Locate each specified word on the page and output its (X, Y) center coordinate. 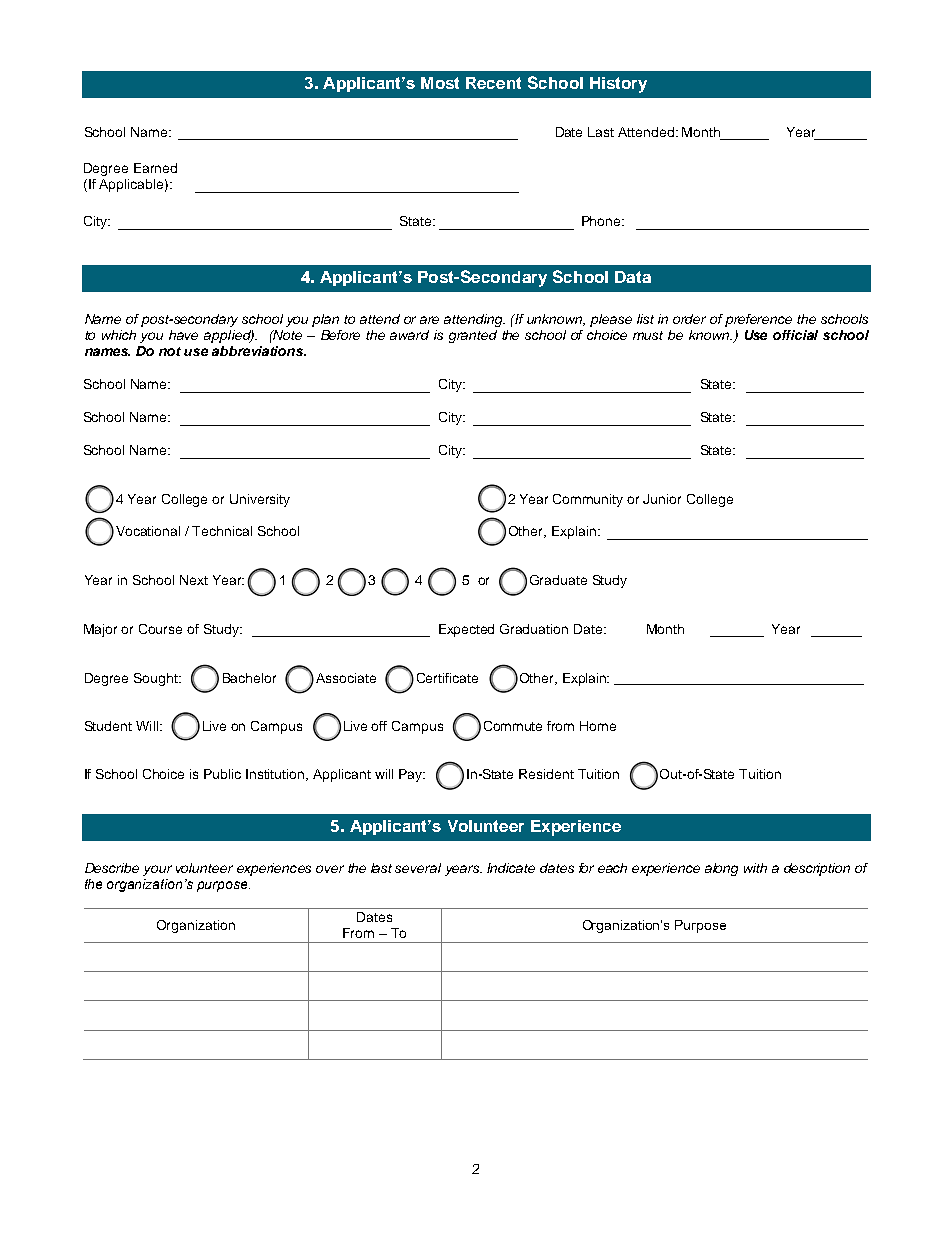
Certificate (447, 678)
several (418, 868)
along (721, 869)
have (183, 335)
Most (440, 83)
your (157, 870)
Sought (157, 679)
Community (588, 500)
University (260, 500)
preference (758, 320)
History (618, 85)
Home (598, 726)
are (429, 320)
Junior (662, 499)
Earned (155, 168)
